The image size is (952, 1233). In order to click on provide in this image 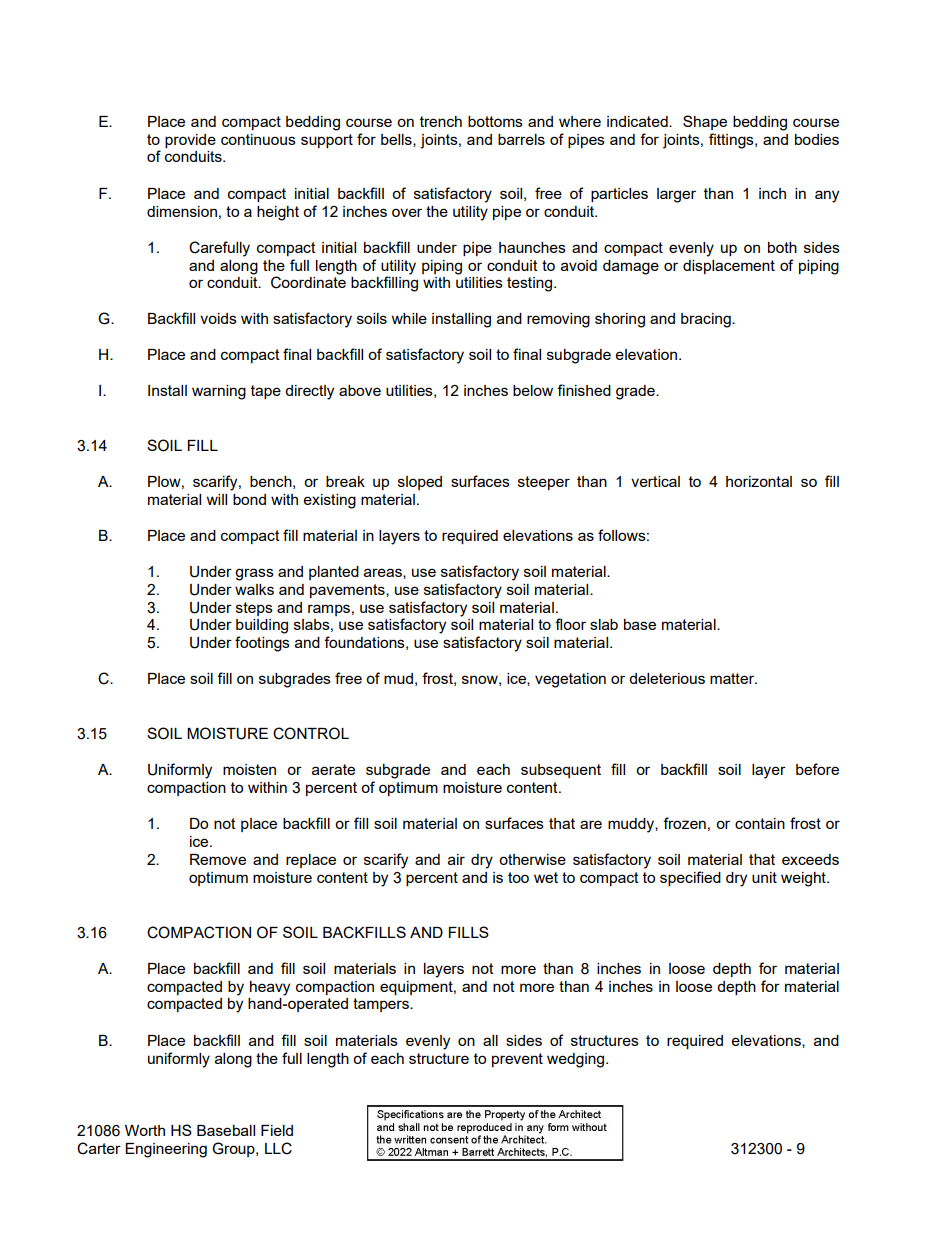, I will do `click(190, 141)`.
